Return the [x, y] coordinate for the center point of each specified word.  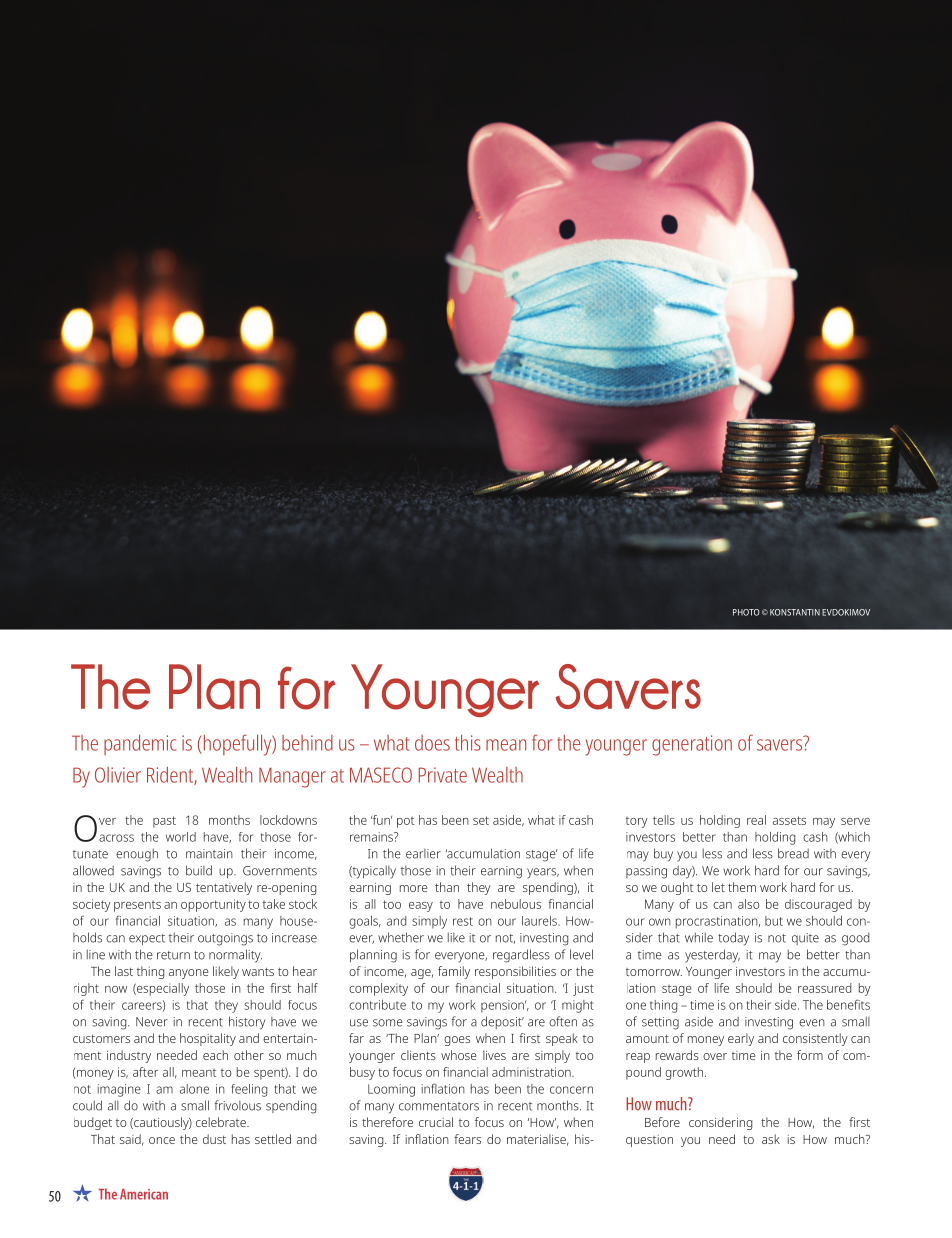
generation [692, 745]
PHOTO [746, 612]
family [454, 972]
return [173, 955]
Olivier [118, 775]
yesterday [712, 956]
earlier [423, 854]
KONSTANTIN [795, 612]
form [810, 1055]
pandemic [140, 745]
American [144, 1194]
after [145, 1072]
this [468, 743]
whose [458, 1055]
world [181, 837]
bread [793, 853]
